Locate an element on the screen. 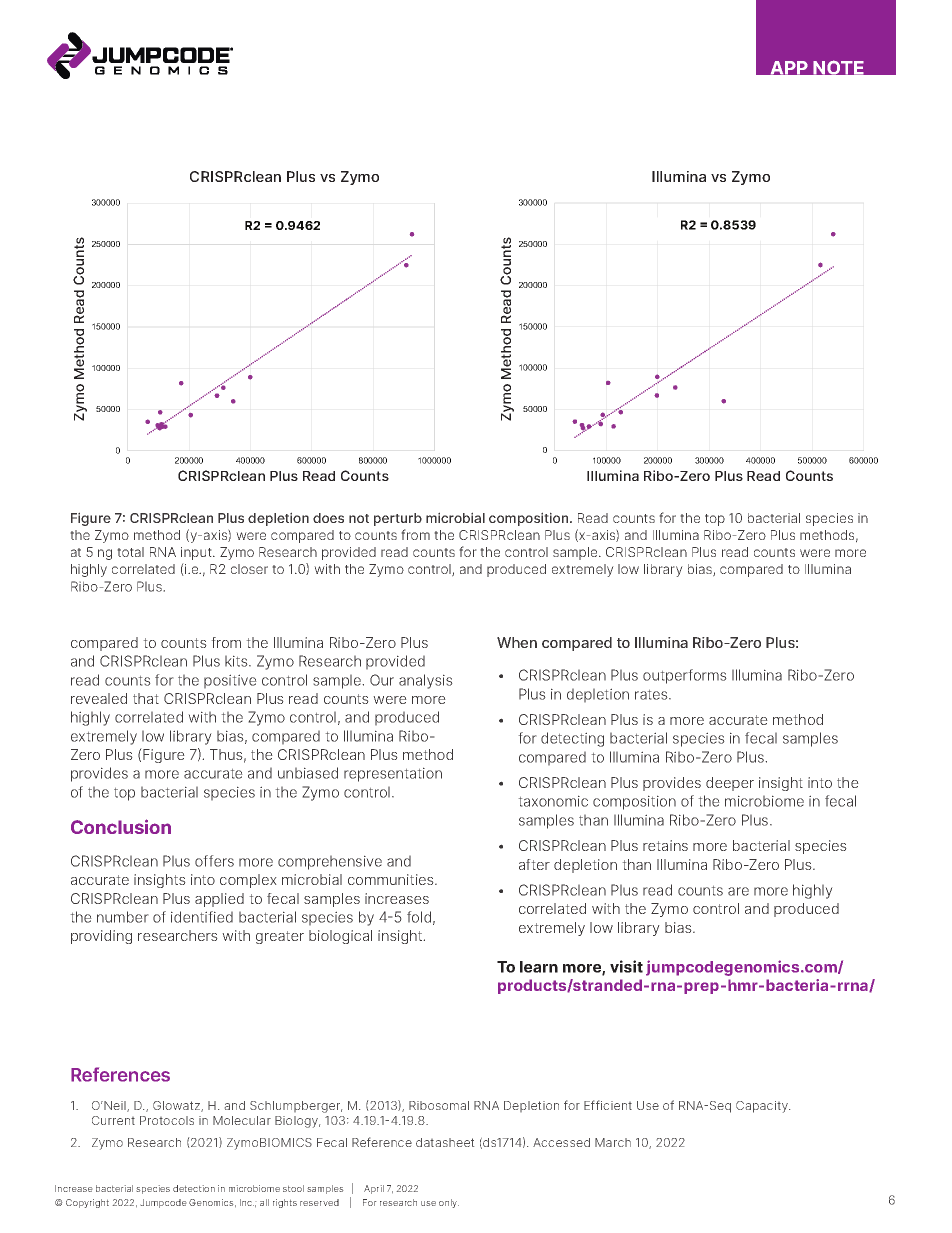 This screenshot has width=952, height=1233. visit is located at coordinates (626, 966).
